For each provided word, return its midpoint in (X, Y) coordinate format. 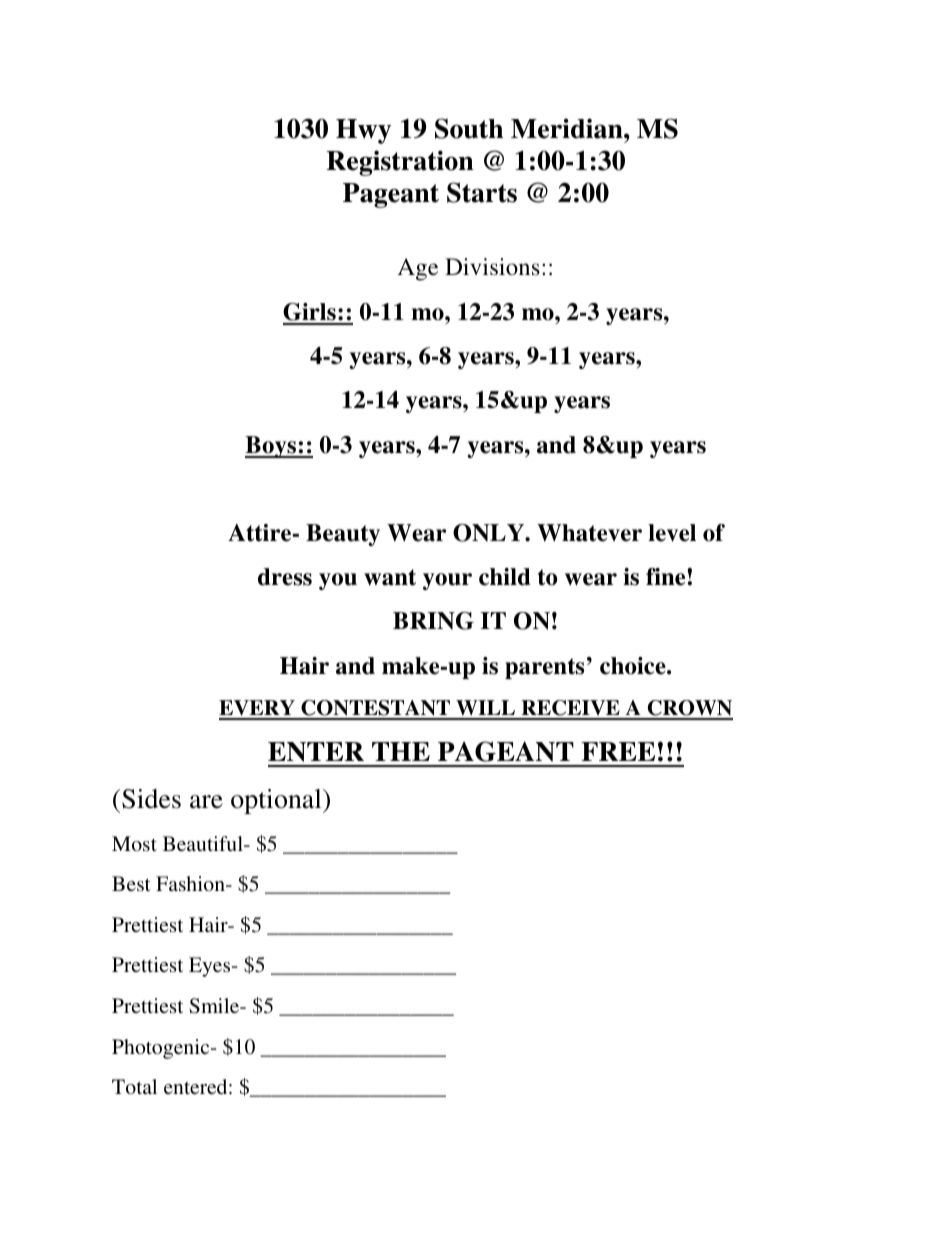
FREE (618, 751)
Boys (272, 447)
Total (134, 1086)
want (390, 577)
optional (277, 801)
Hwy (363, 131)
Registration (400, 163)
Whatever (589, 533)
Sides (151, 799)
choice (634, 666)
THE (401, 751)
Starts (482, 192)
